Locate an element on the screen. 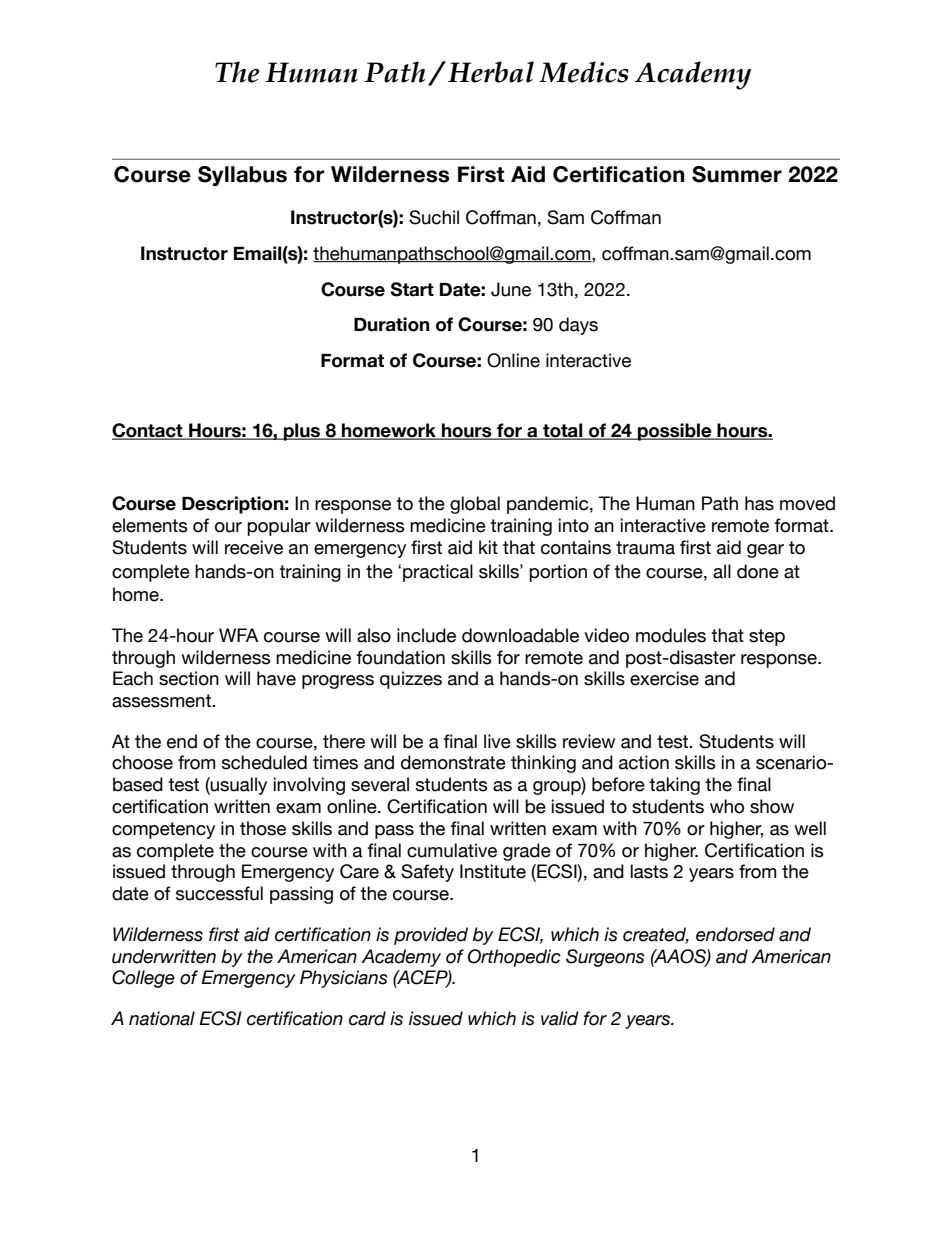  receive is located at coordinates (254, 547).
